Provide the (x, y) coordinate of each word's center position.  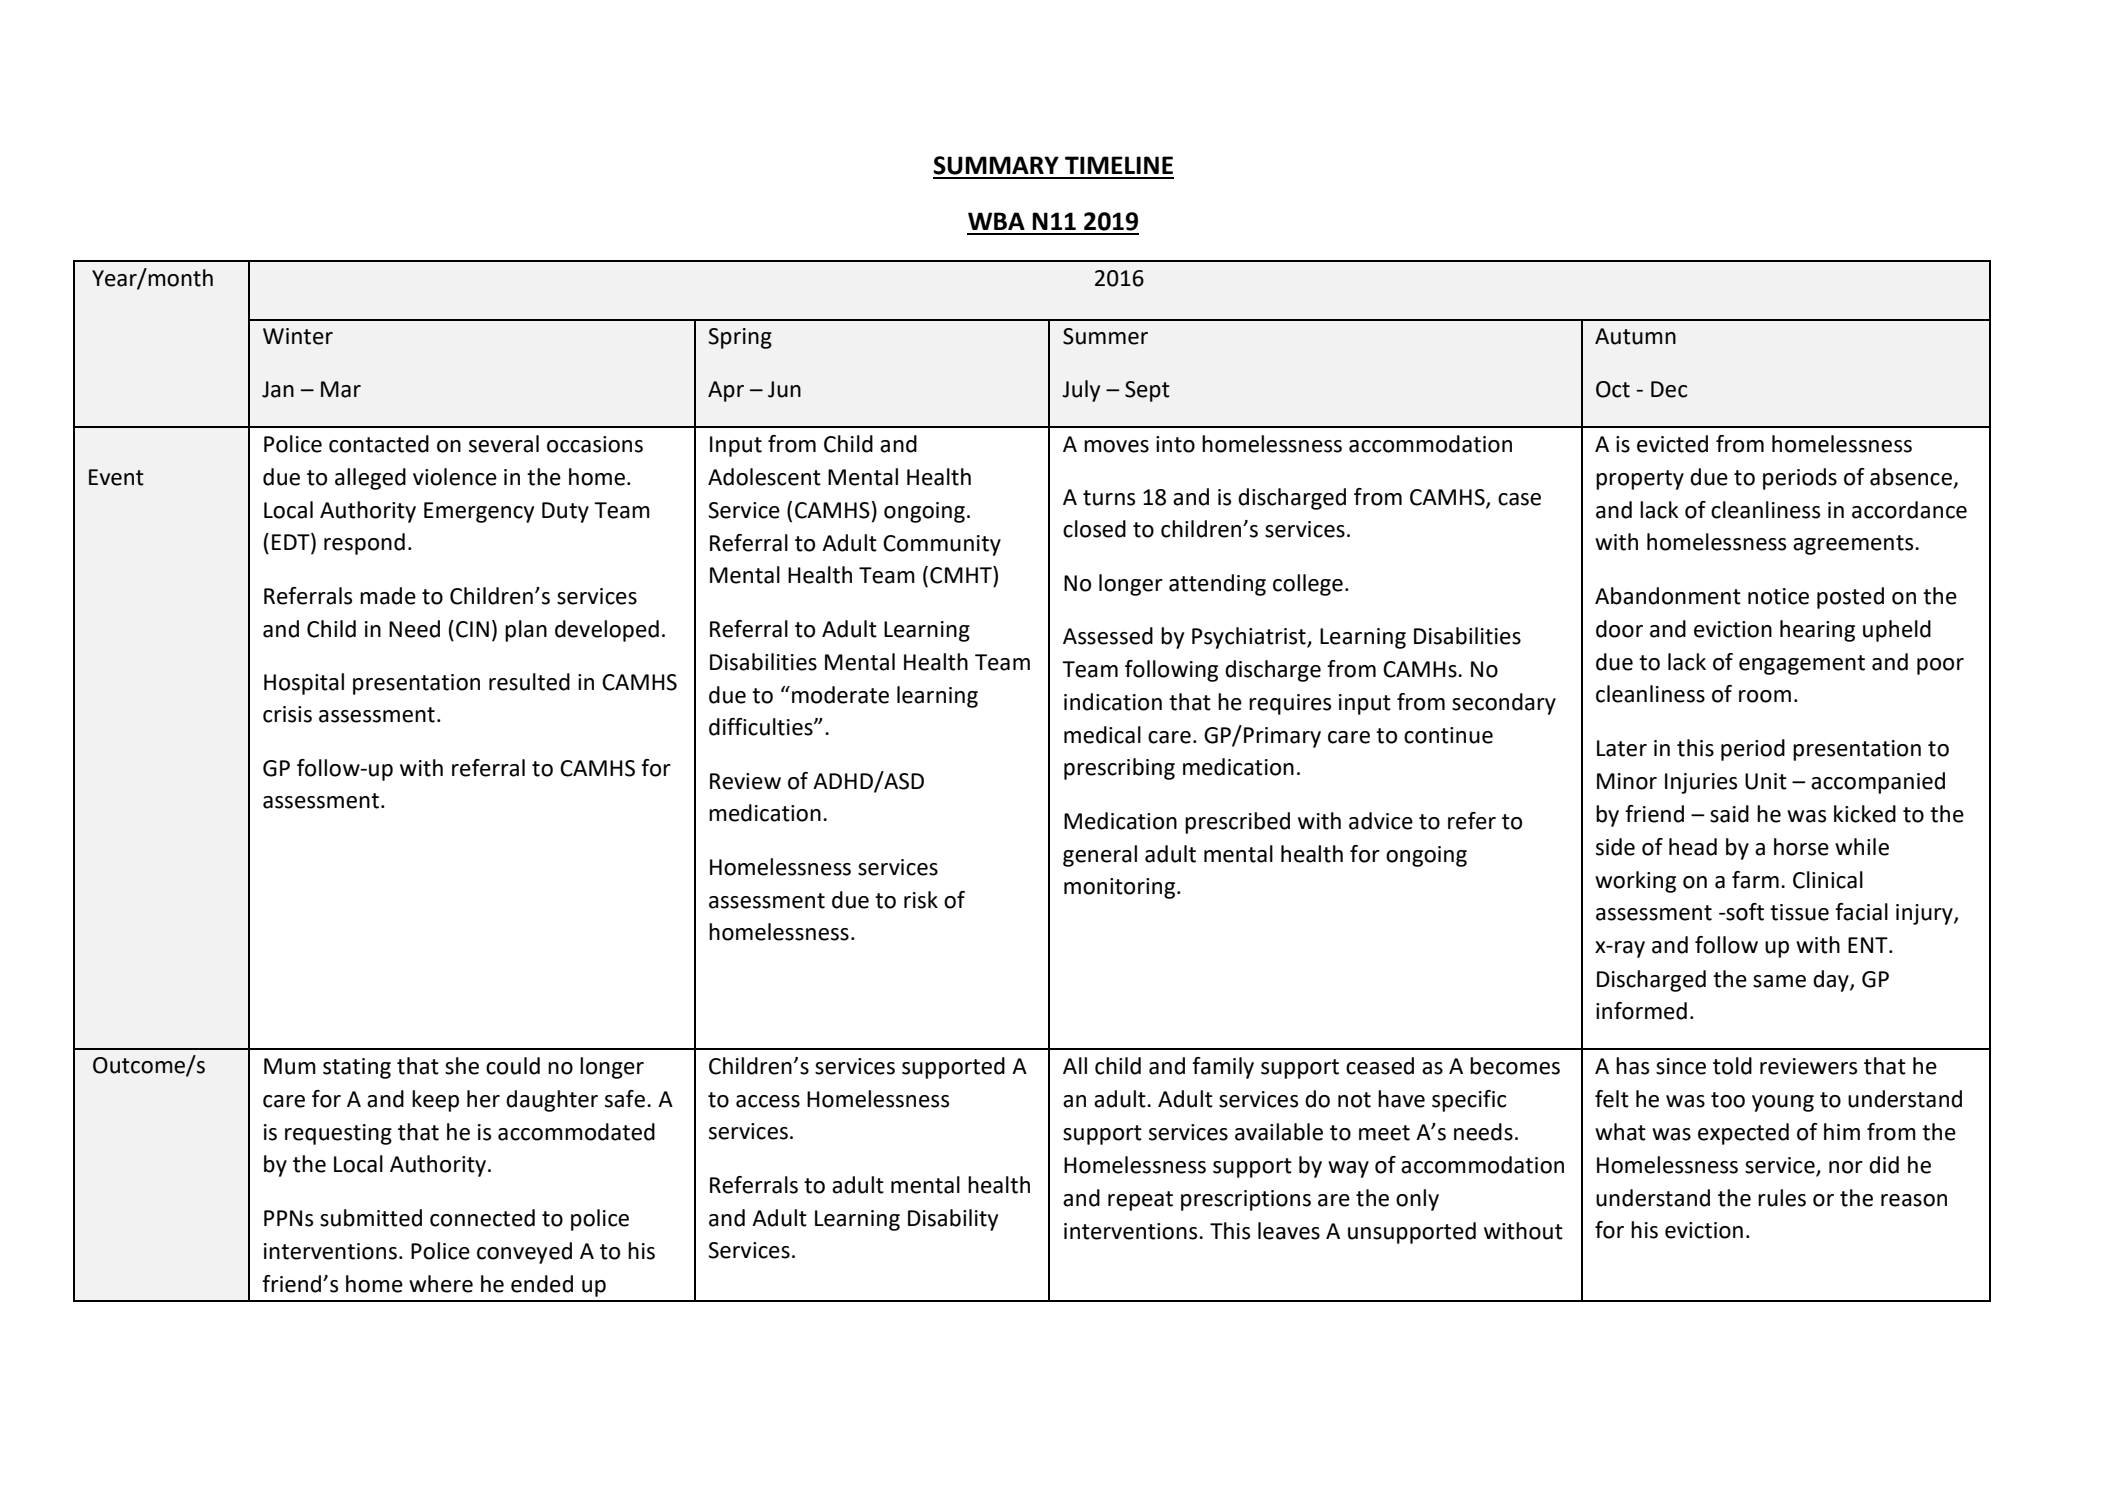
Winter (298, 336)
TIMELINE (1119, 165)
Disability (953, 1220)
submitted (371, 1218)
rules (1782, 1198)
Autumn (1635, 336)
